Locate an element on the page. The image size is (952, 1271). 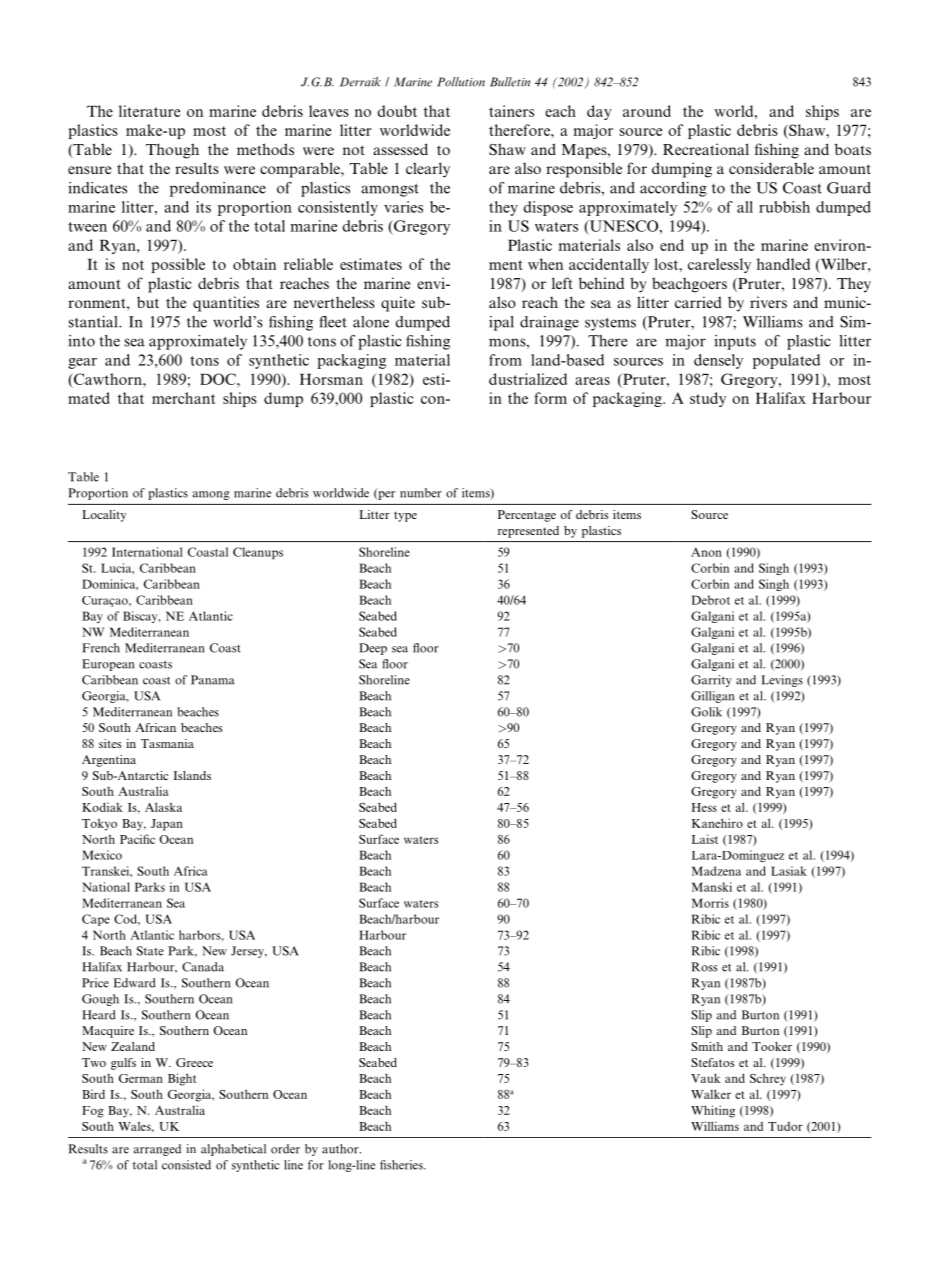
Garrity is located at coordinates (711, 681).
